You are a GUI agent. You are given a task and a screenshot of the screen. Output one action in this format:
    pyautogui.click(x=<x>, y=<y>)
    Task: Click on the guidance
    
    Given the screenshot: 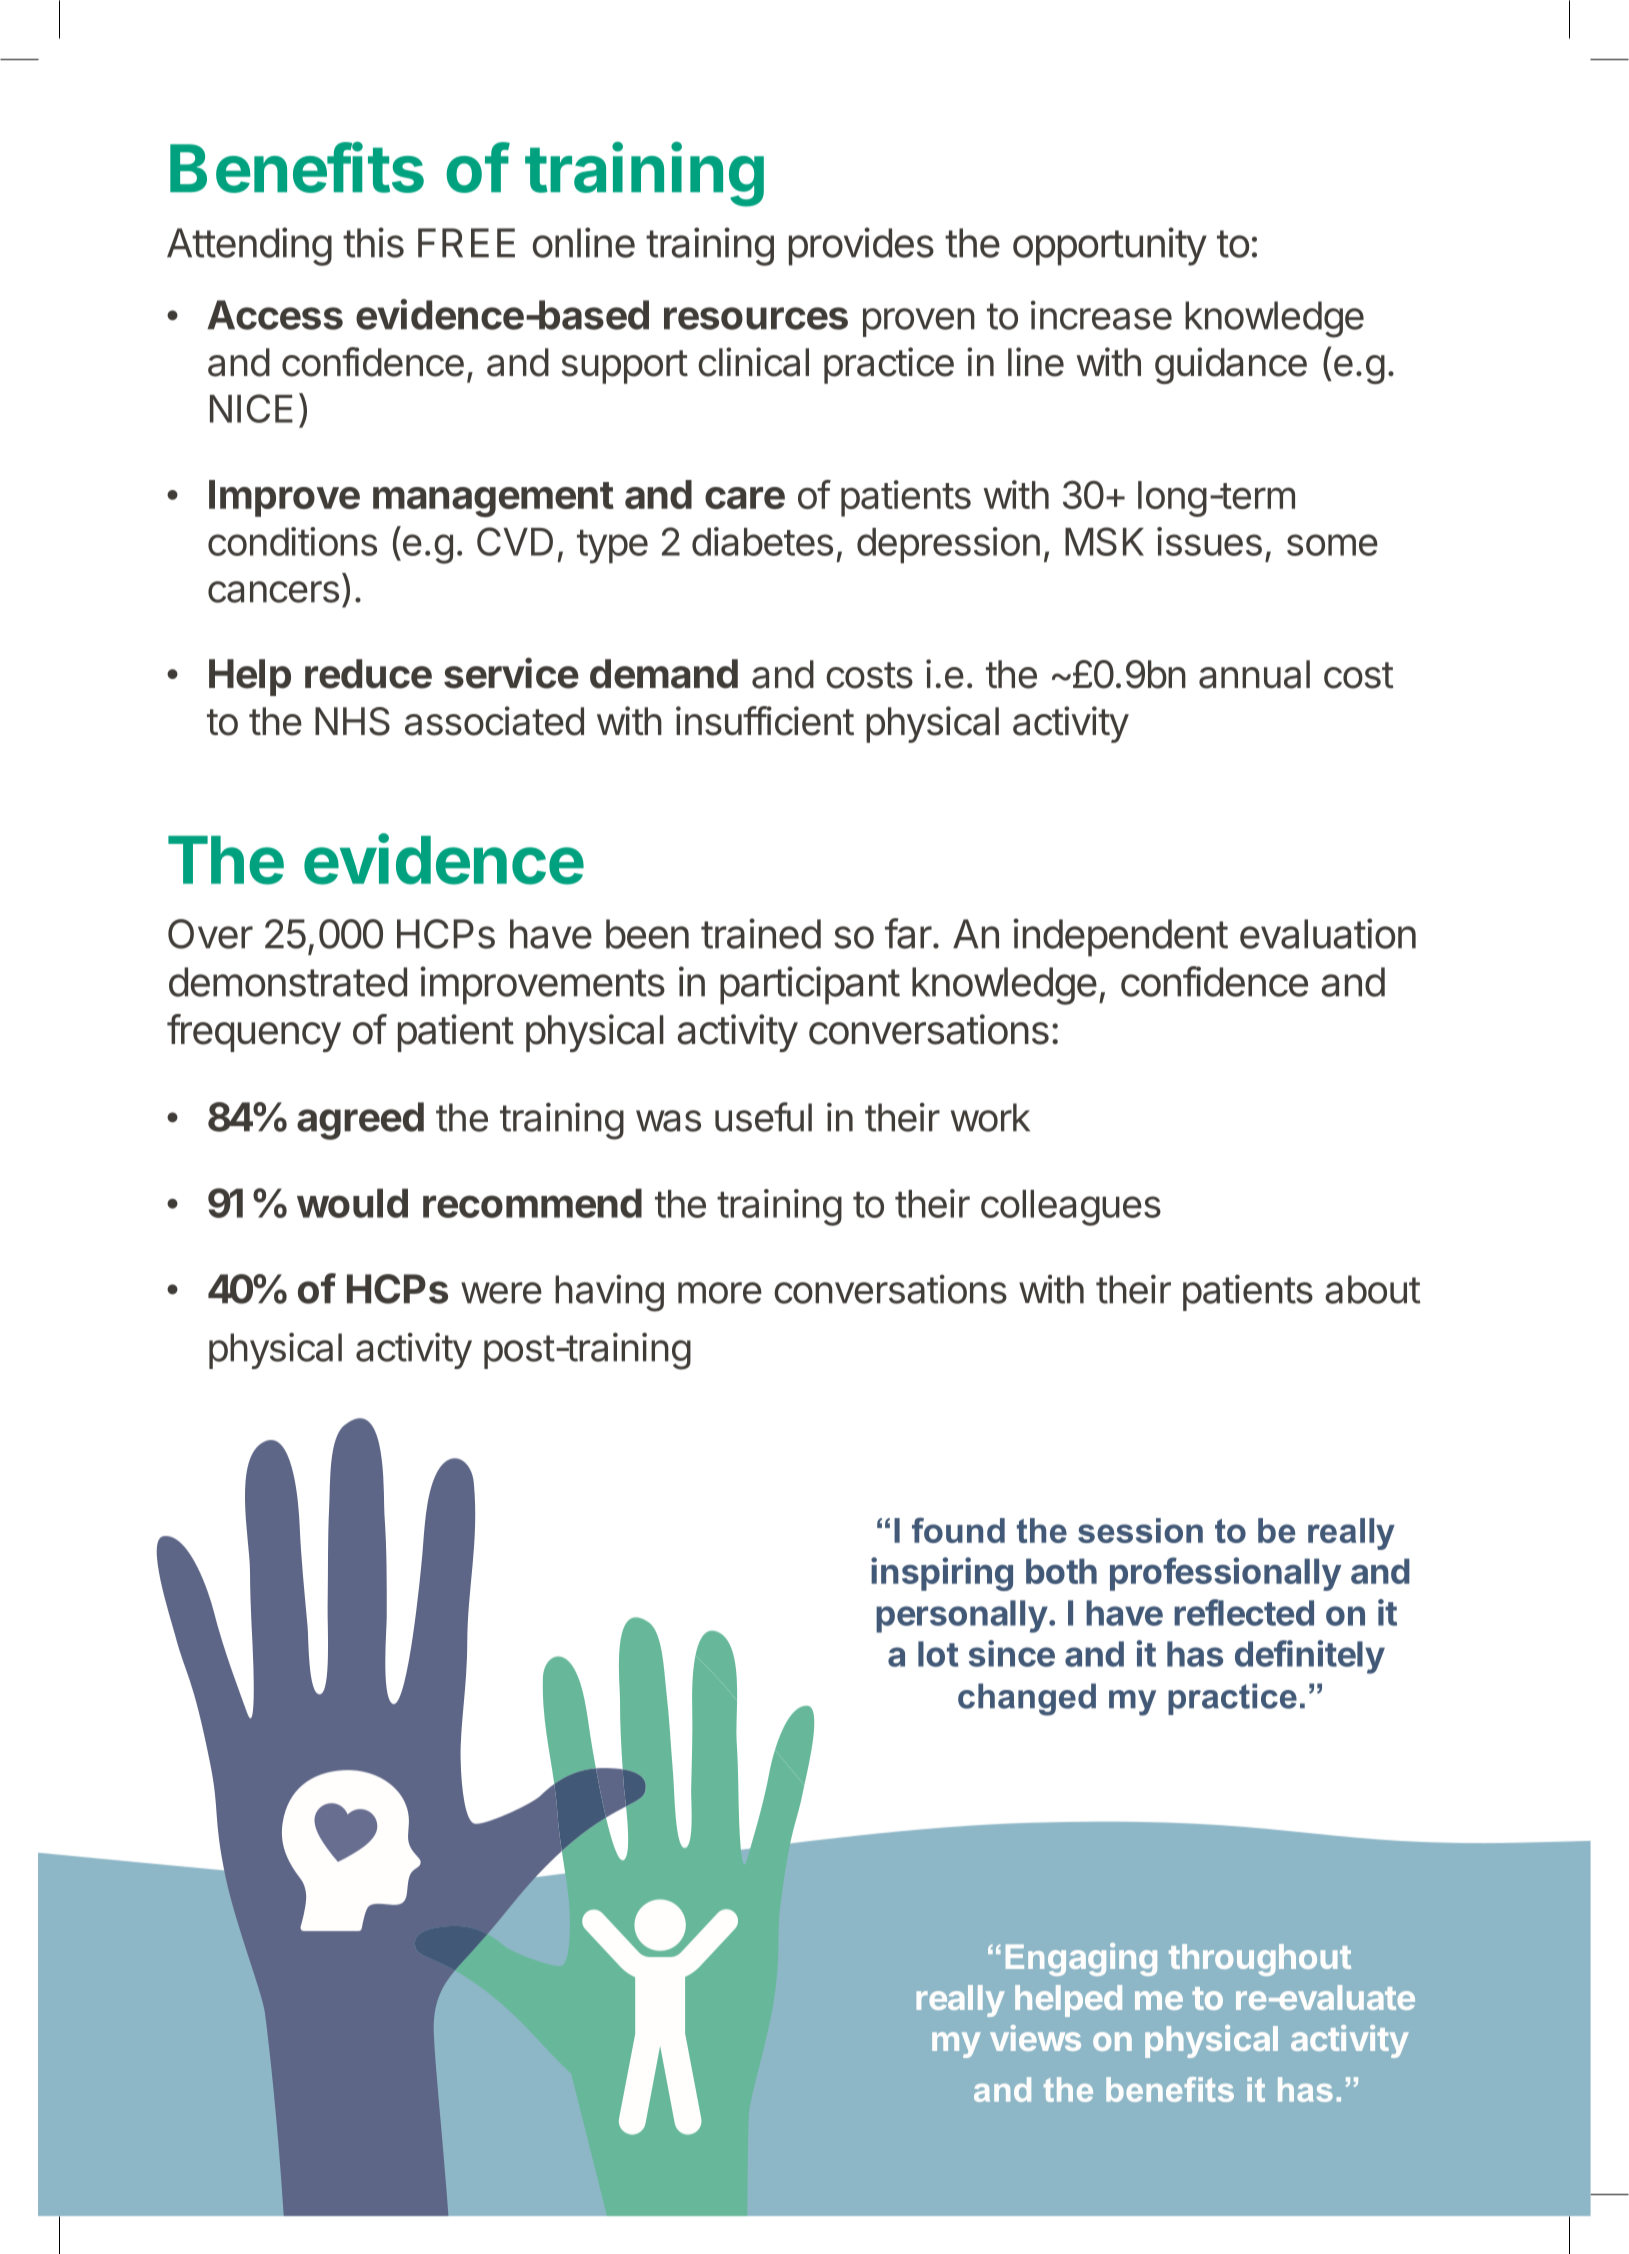 What is the action you would take?
    pyautogui.click(x=1231, y=365)
